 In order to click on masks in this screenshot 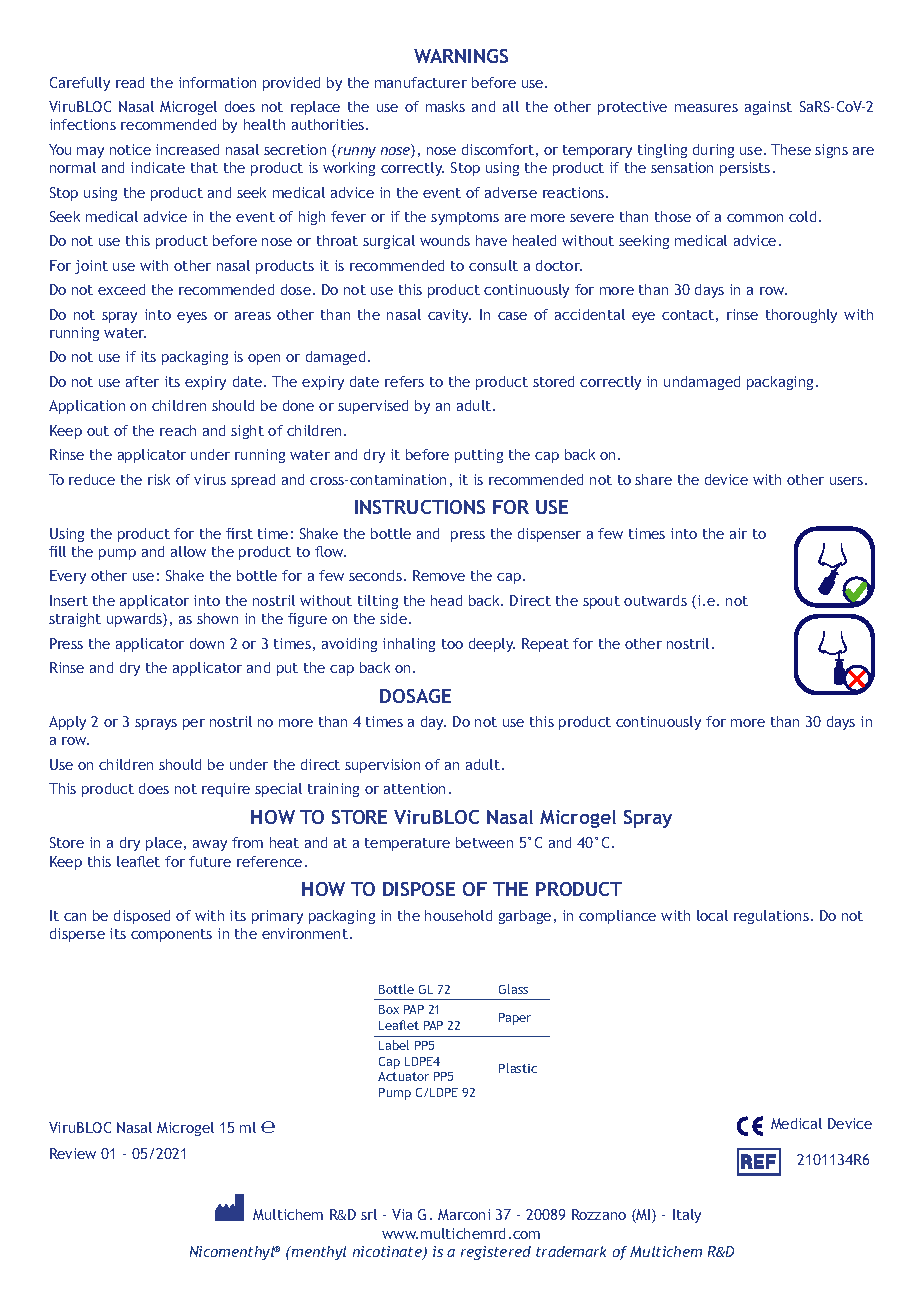, I will do `click(445, 106)`.
